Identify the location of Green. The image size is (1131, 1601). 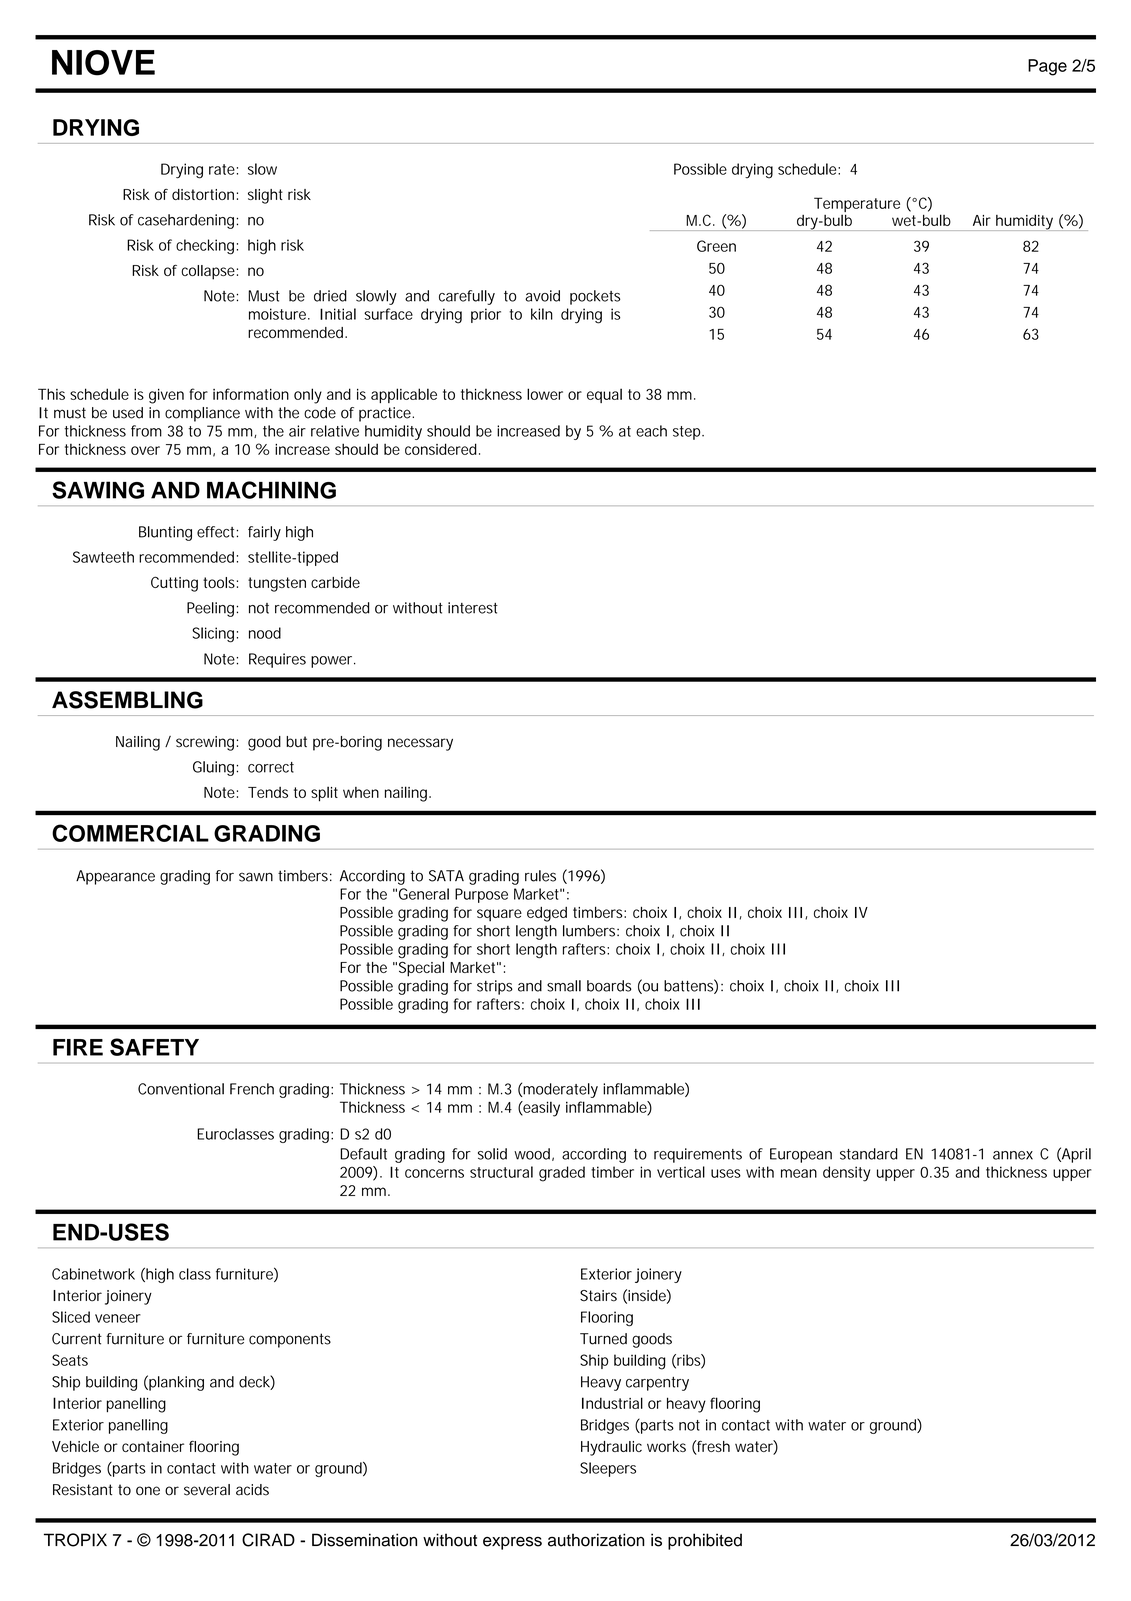
(716, 246).
